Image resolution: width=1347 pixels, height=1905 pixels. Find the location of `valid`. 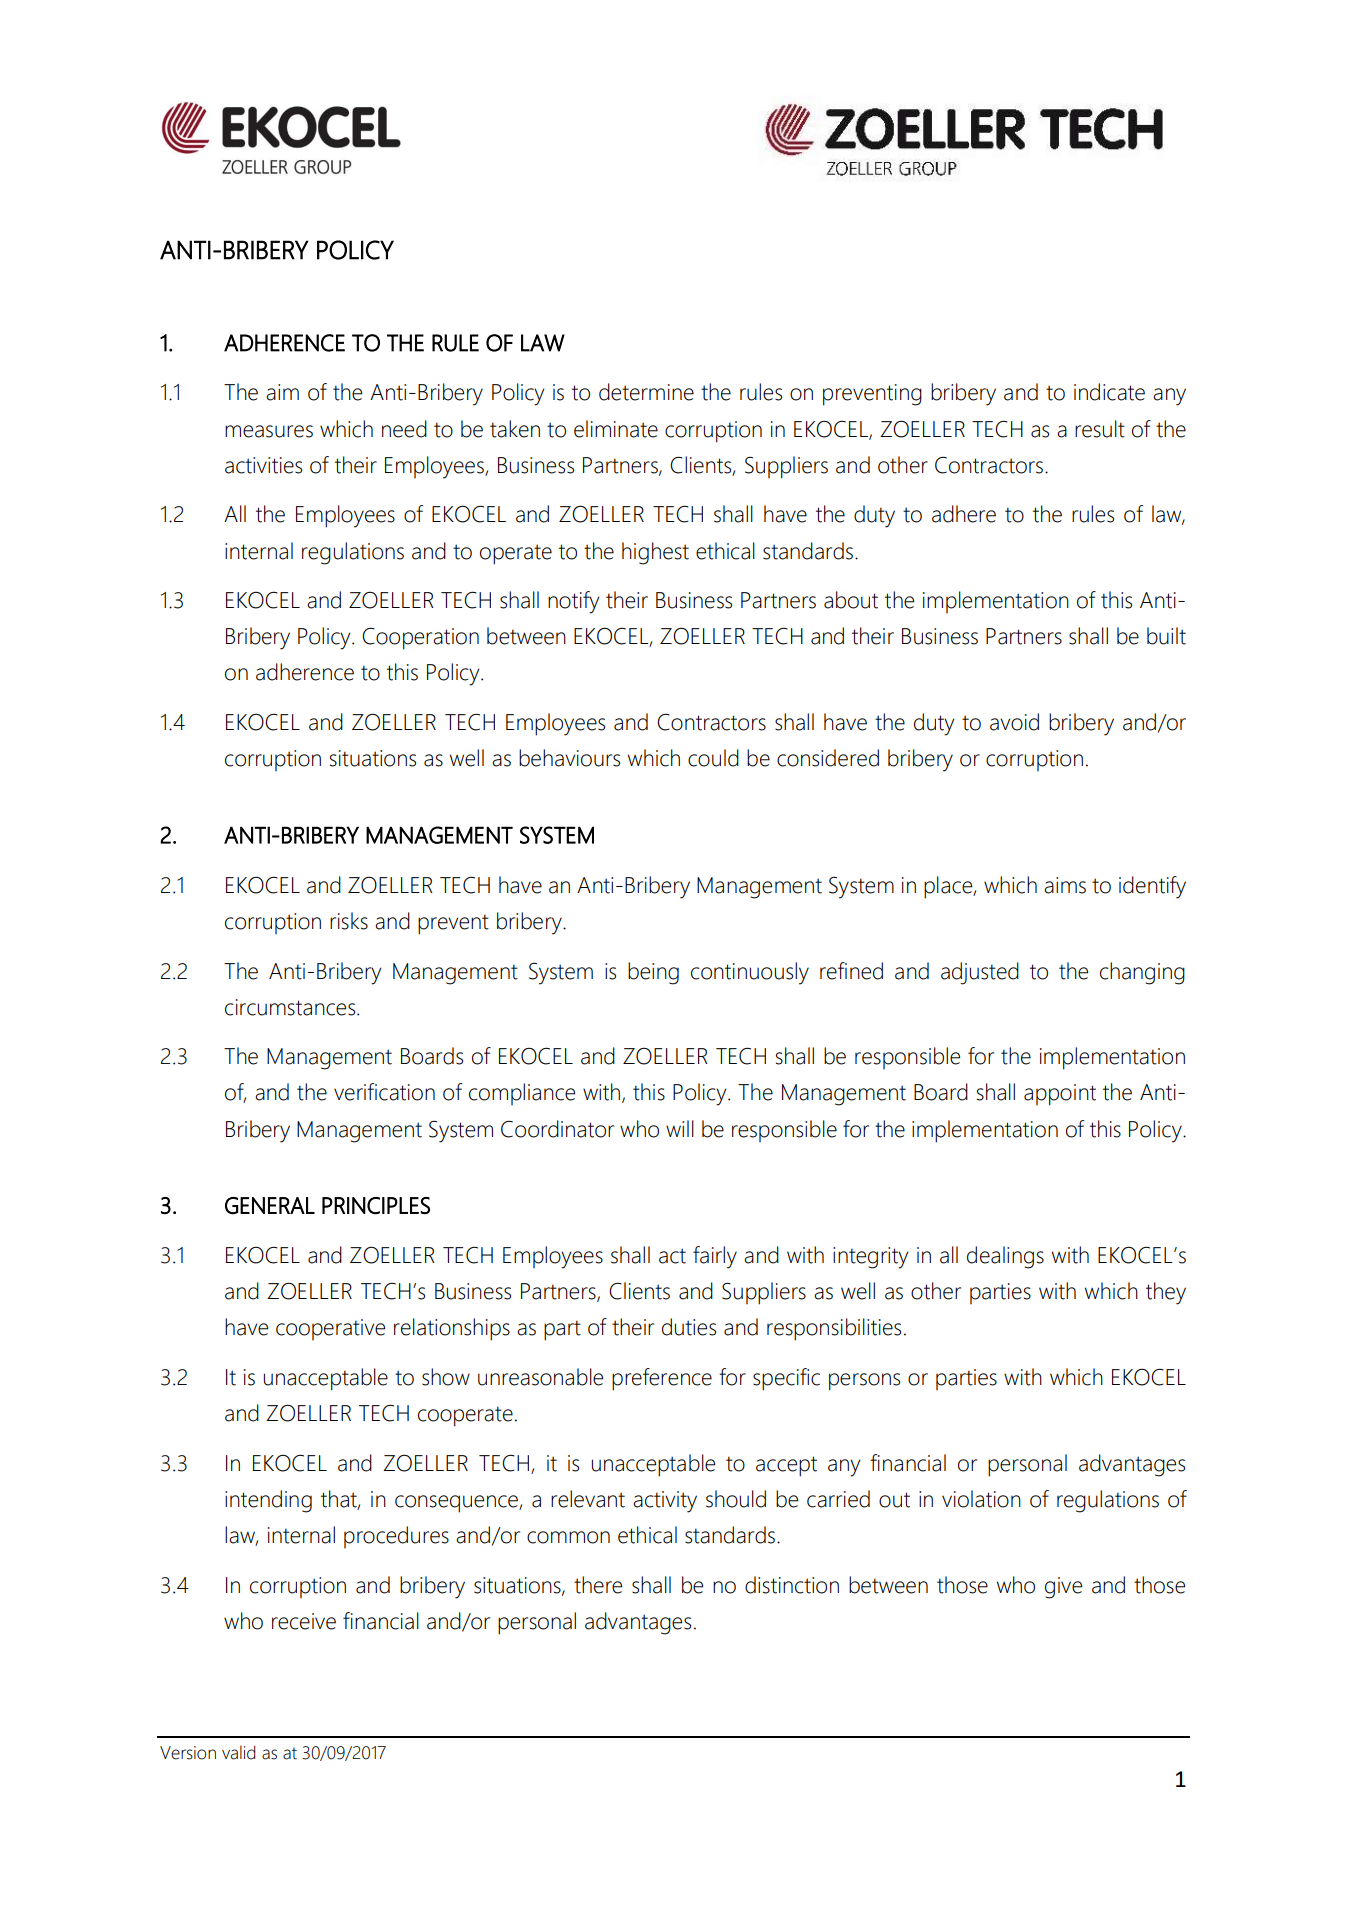

valid is located at coordinates (238, 1752).
